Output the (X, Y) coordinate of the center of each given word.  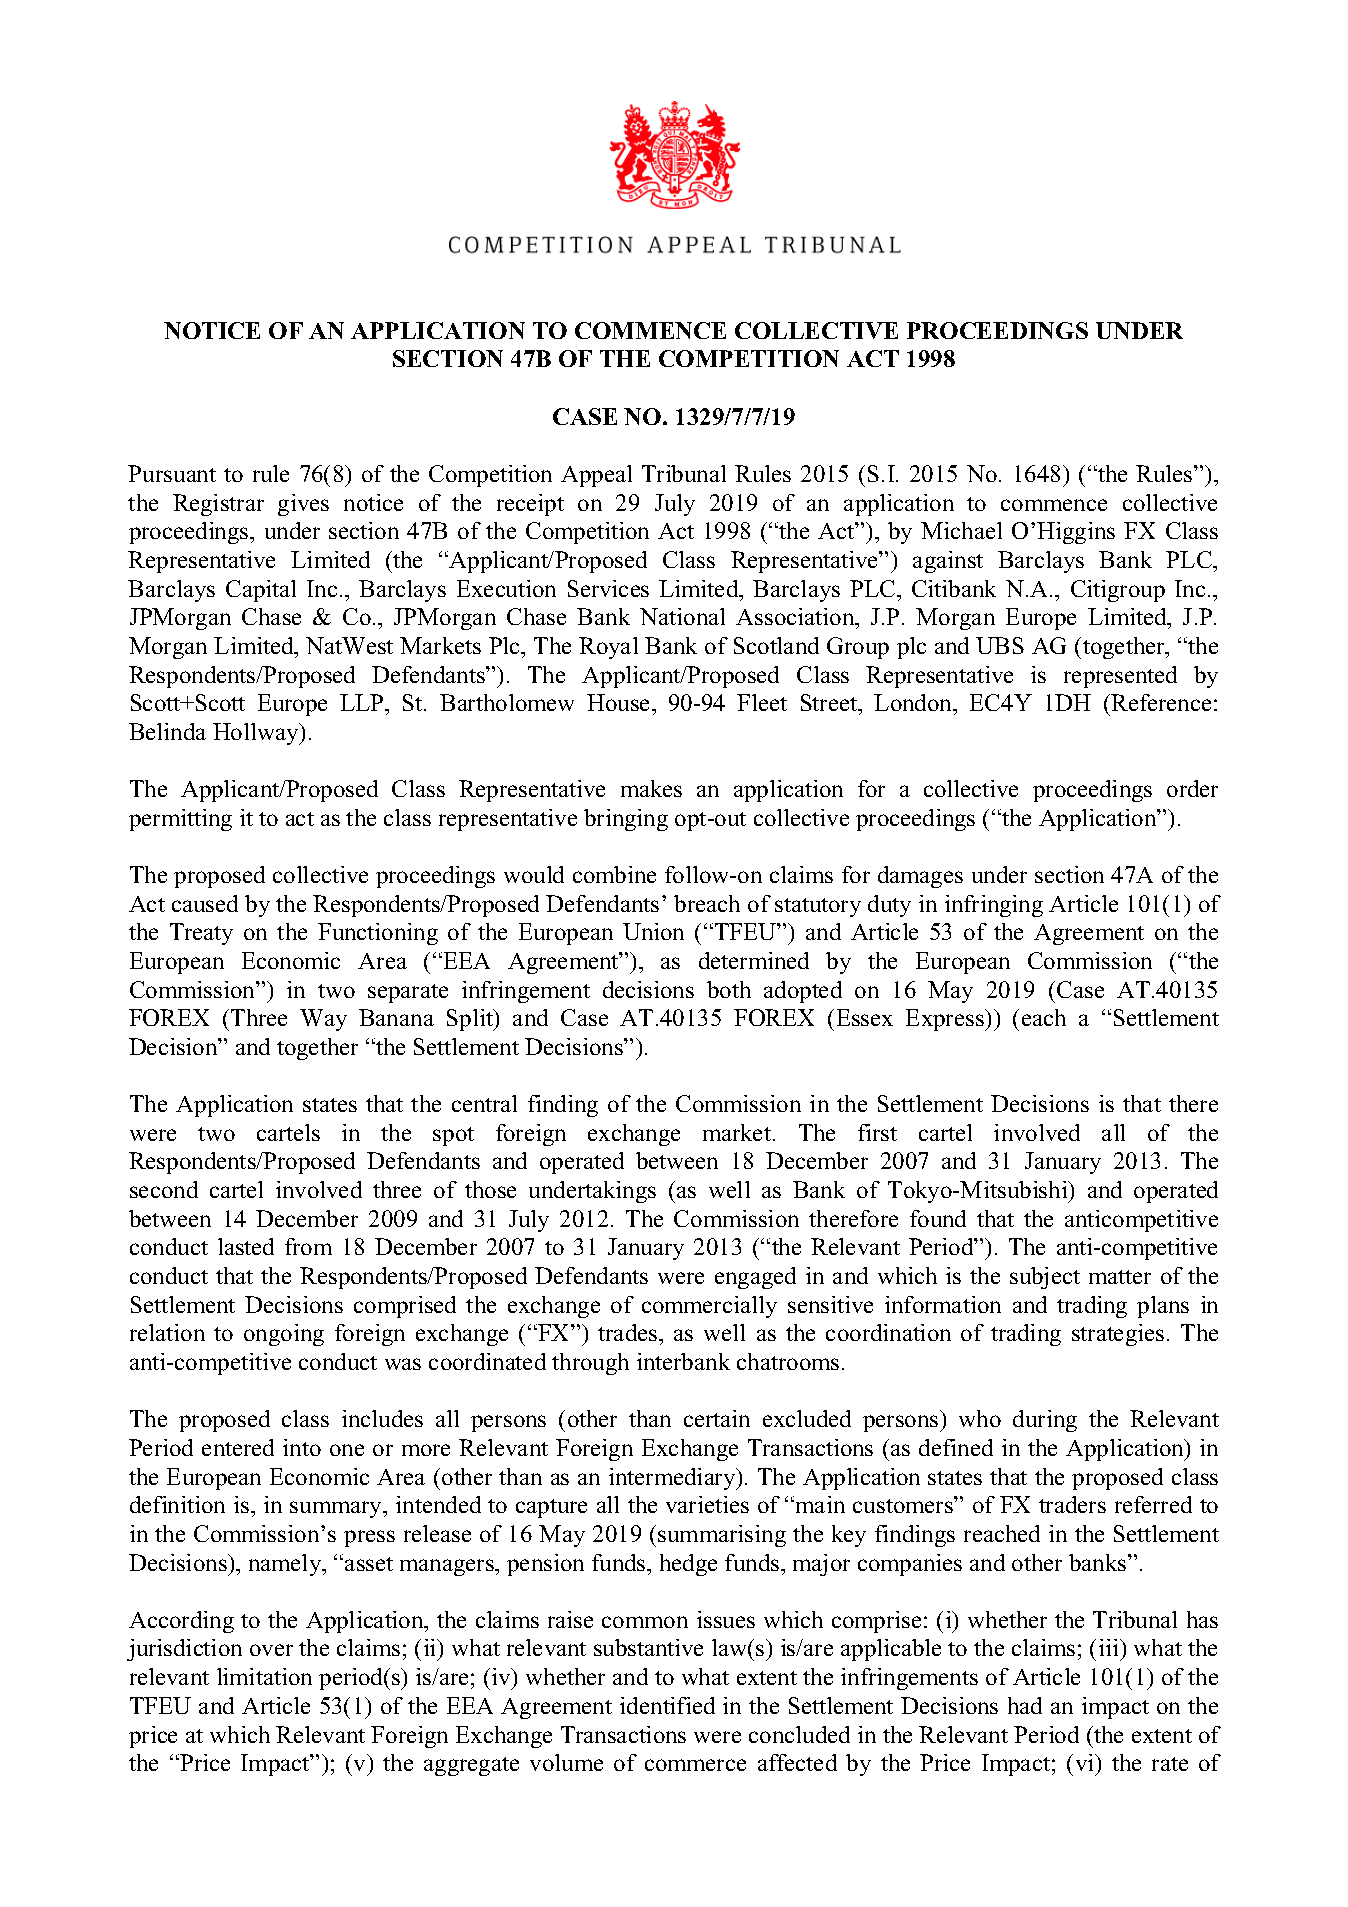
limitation (264, 1676)
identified (667, 1705)
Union (653, 931)
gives (303, 505)
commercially (709, 1307)
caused (205, 903)
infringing (994, 906)
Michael (961, 530)
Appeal (596, 476)
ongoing (284, 1335)
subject (1045, 1278)
